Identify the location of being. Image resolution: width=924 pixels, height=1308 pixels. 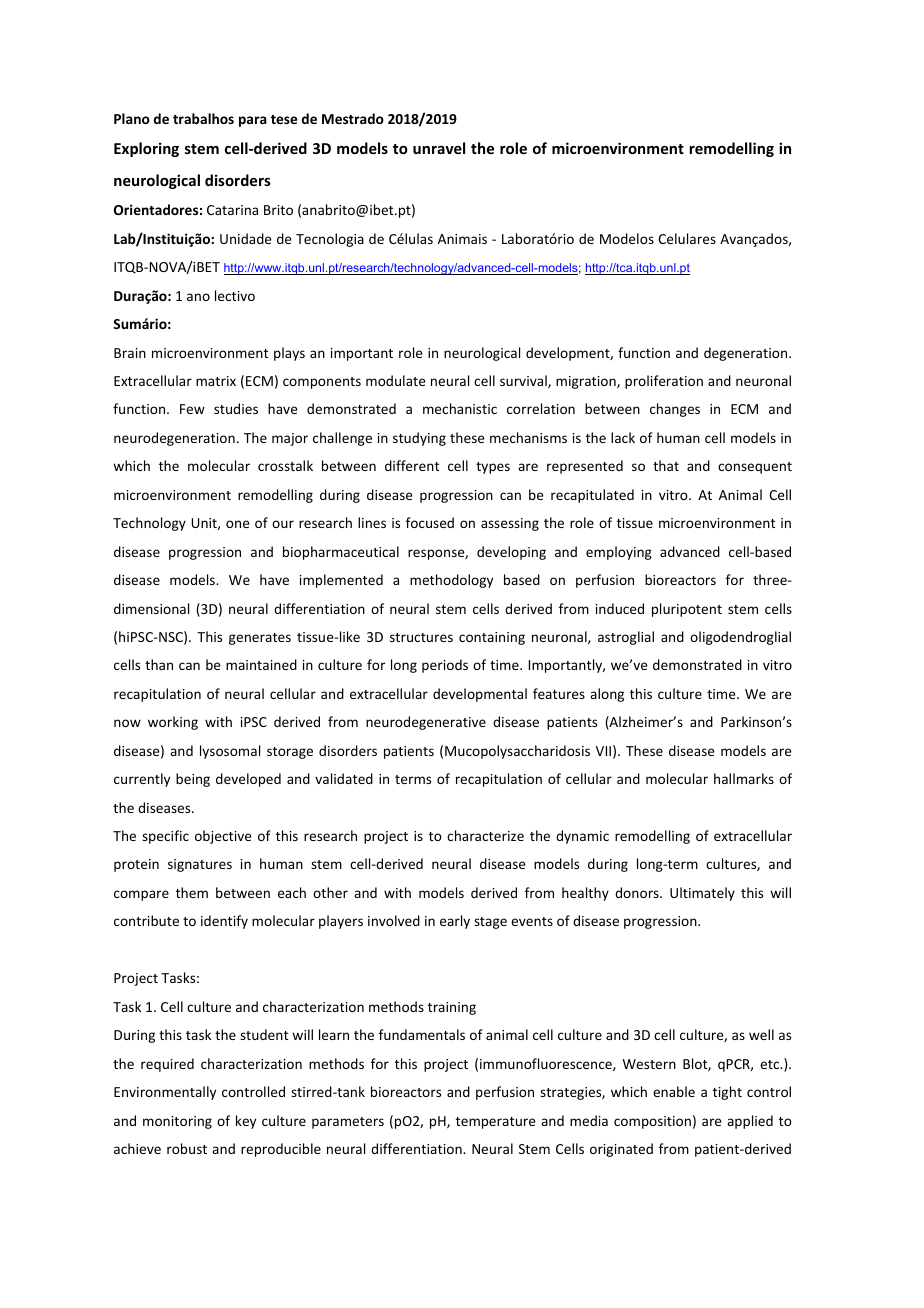
(193, 780).
